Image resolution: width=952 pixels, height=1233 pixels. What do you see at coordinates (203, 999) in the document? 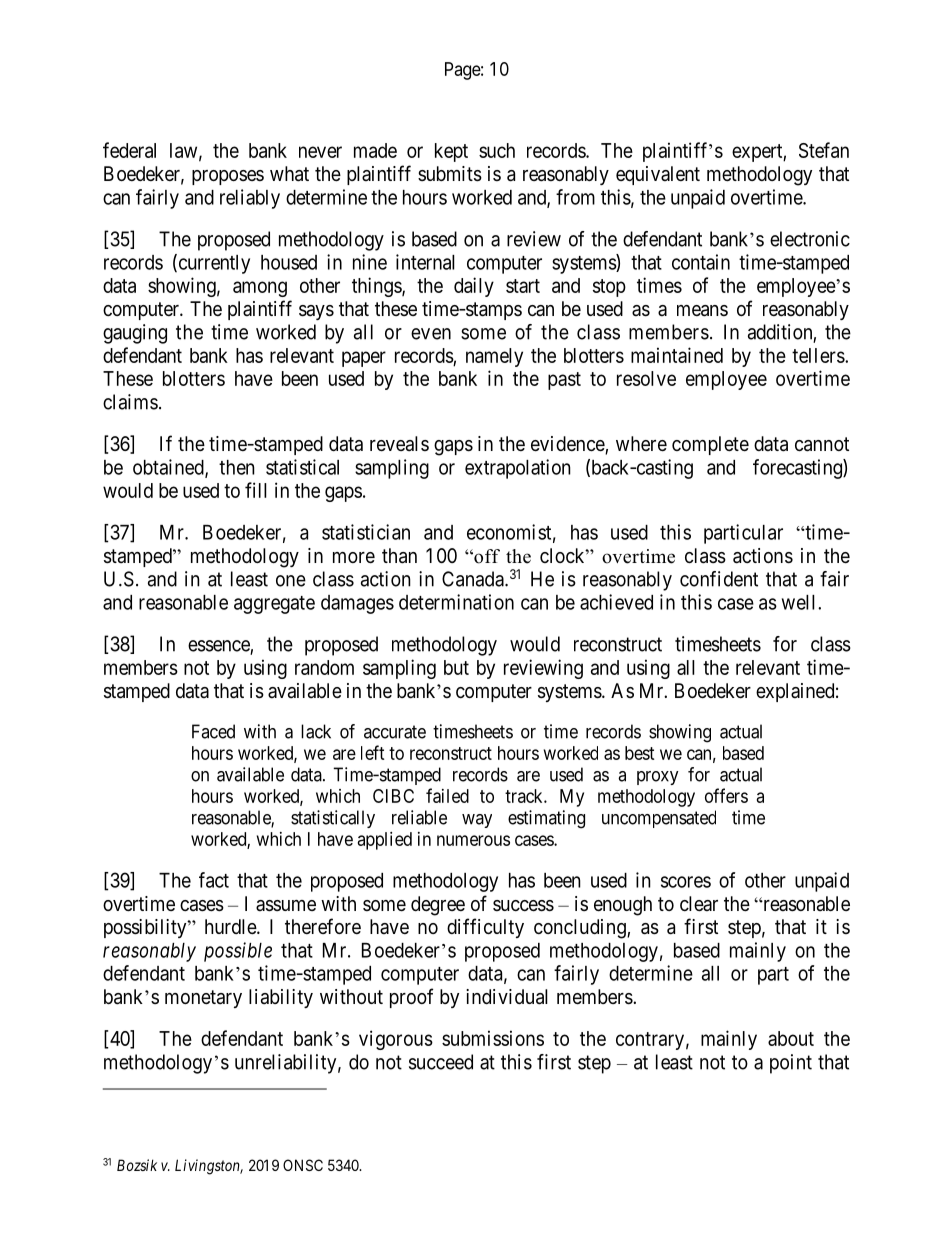
I see `monetary` at bounding box center [203, 999].
